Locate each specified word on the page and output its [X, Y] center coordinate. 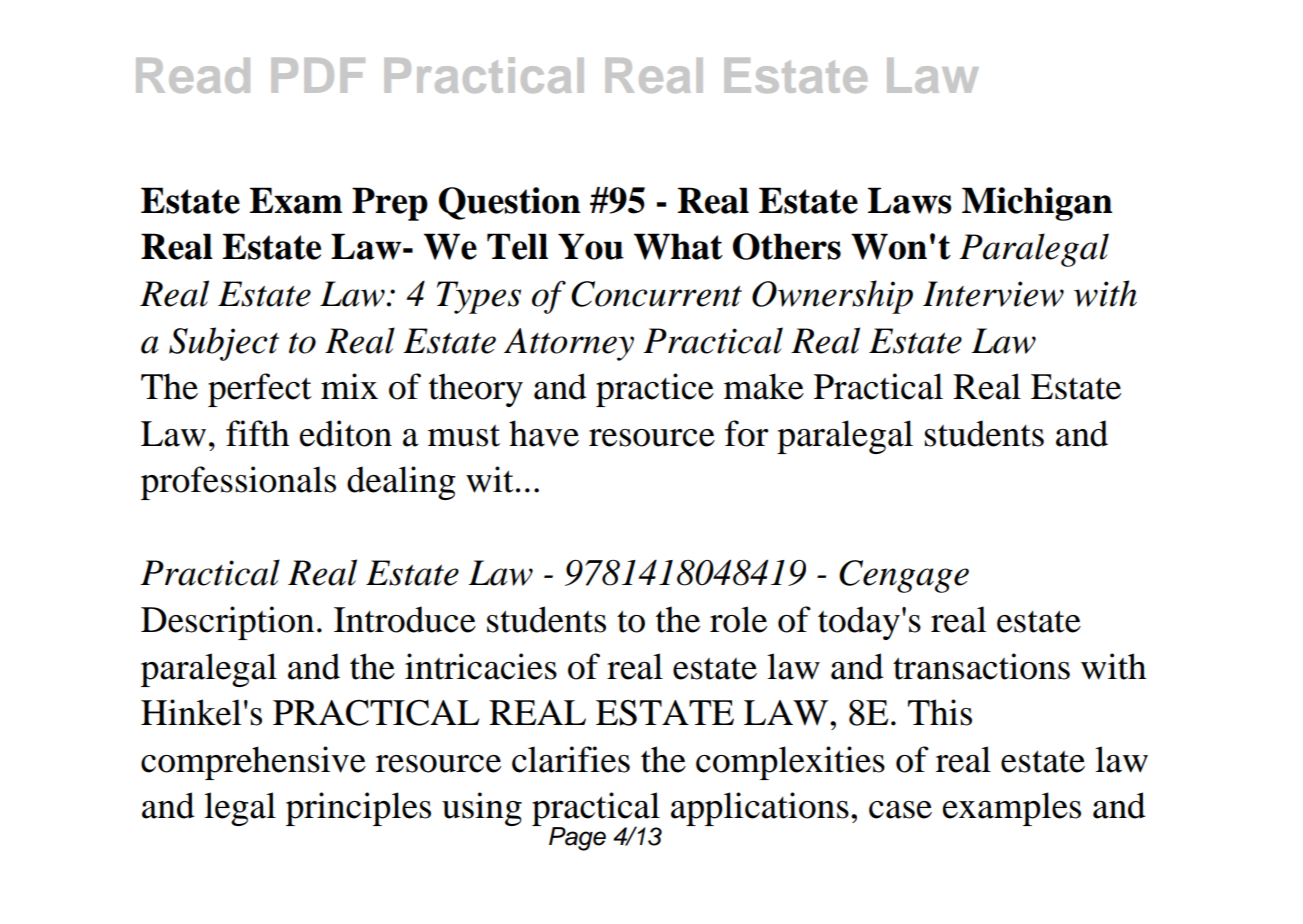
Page [577, 839]
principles [358, 809]
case [900, 810]
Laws [910, 200]
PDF [318, 75]
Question [510, 203]
